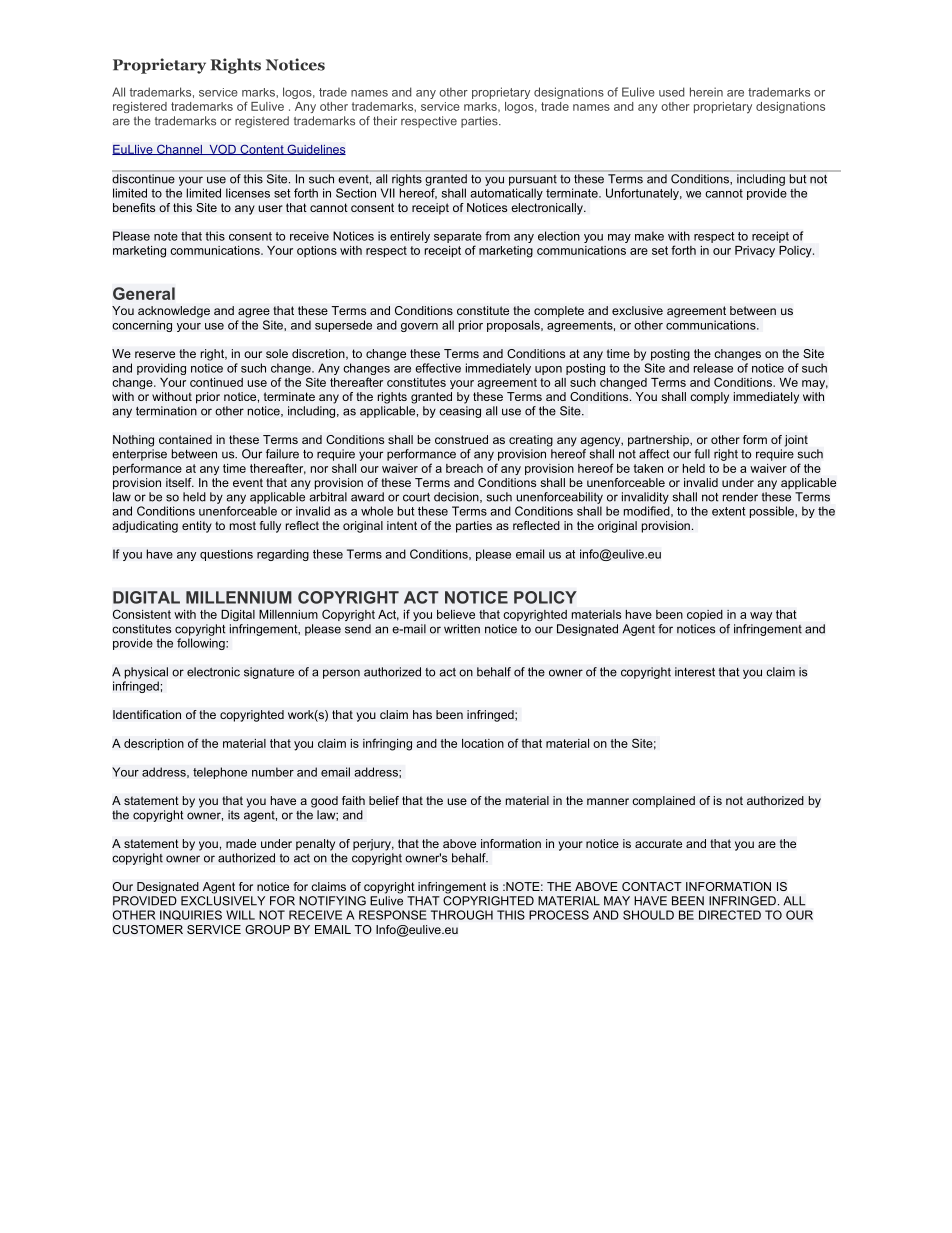  I want to click on separate, so click(458, 237).
